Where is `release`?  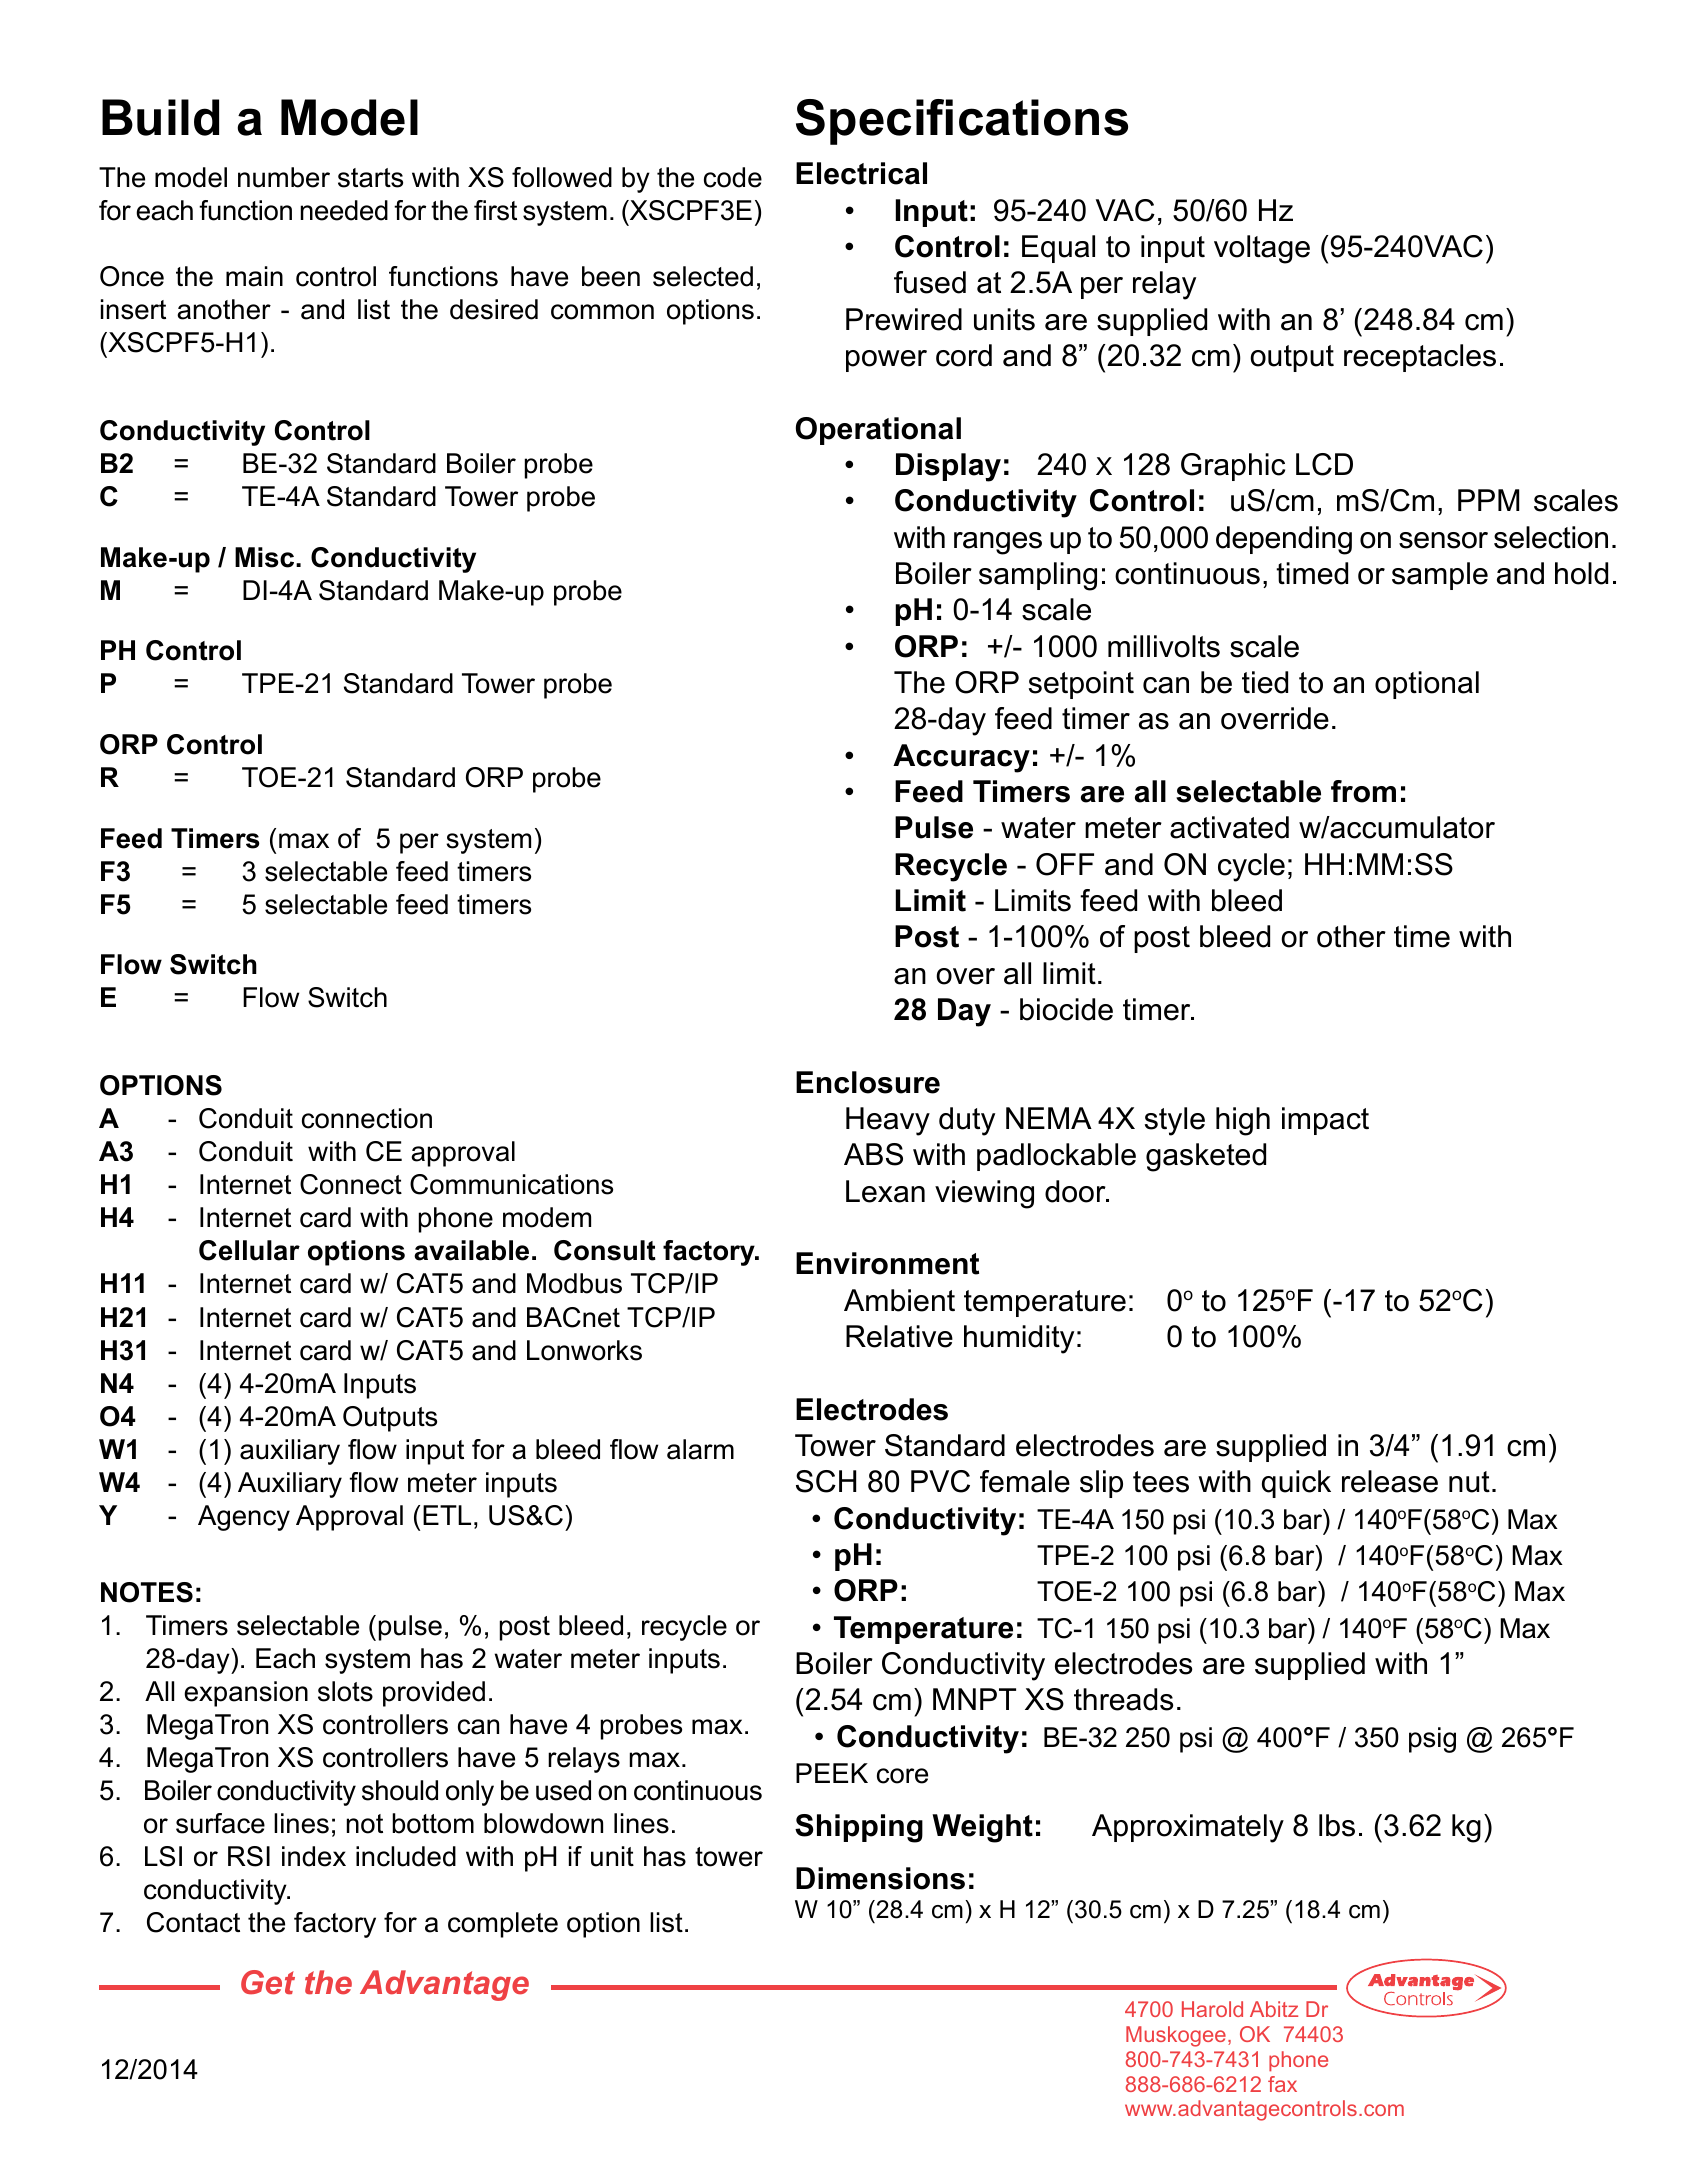
release is located at coordinates (1390, 1481).
